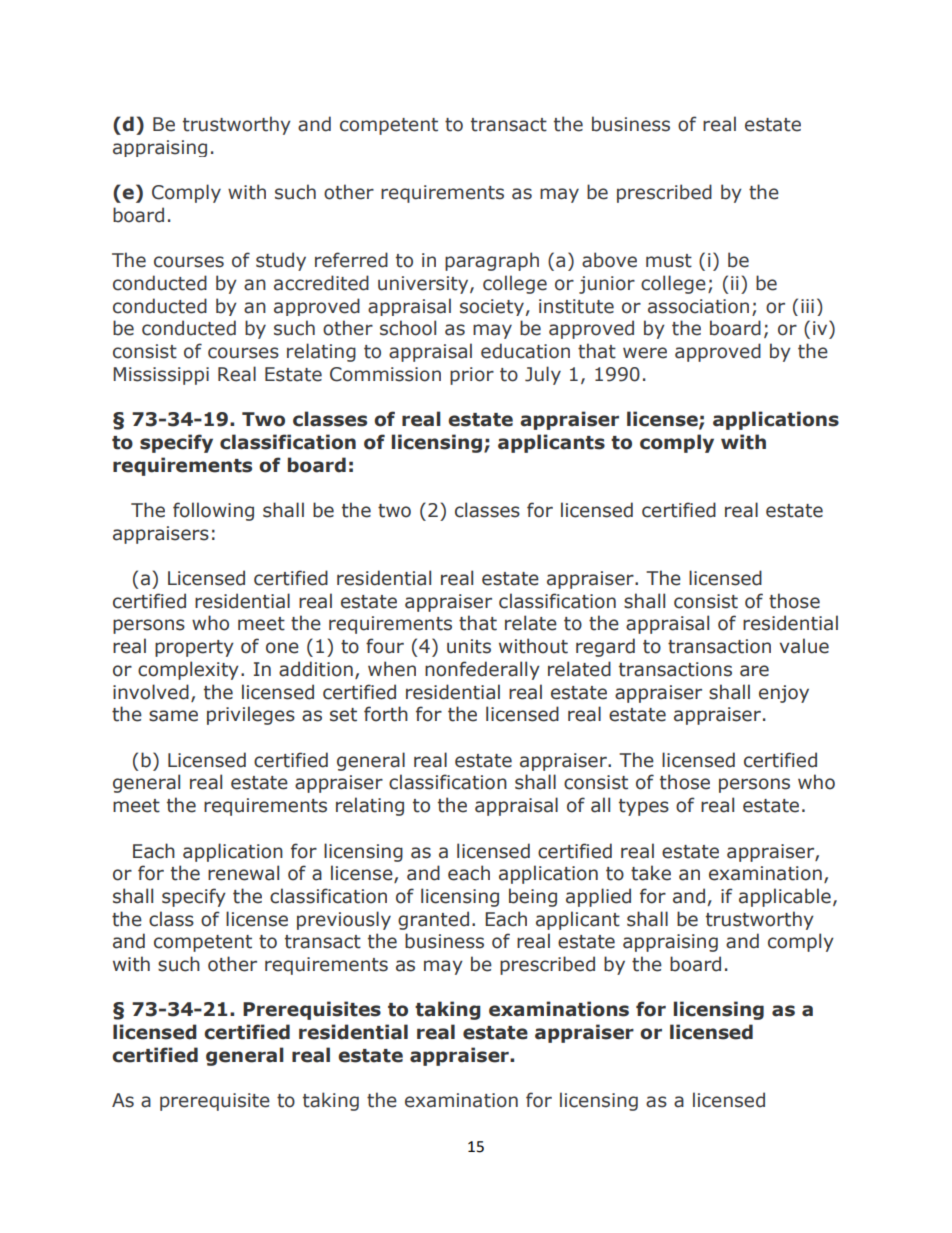 Image resolution: width=952 pixels, height=1233 pixels. What do you see at coordinates (533, 897) in the page?
I see `being` at bounding box center [533, 897].
